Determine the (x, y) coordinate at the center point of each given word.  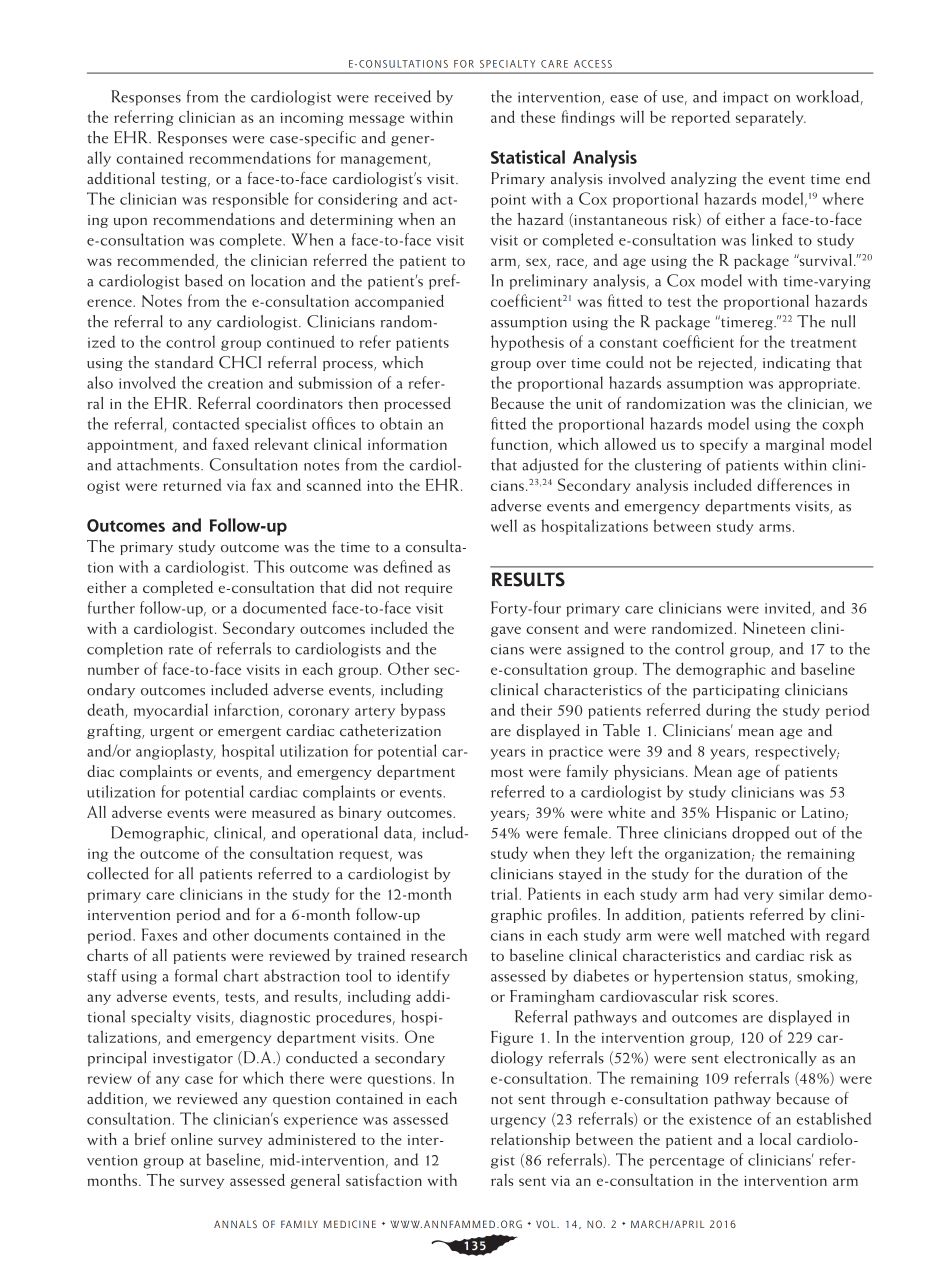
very (759, 897)
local (775, 1139)
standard (184, 362)
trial (505, 893)
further (111, 607)
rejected (727, 363)
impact (746, 99)
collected (118, 873)
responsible (250, 200)
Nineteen (774, 628)
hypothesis (527, 343)
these (538, 116)
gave (506, 631)
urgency (518, 1122)
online (192, 1139)
